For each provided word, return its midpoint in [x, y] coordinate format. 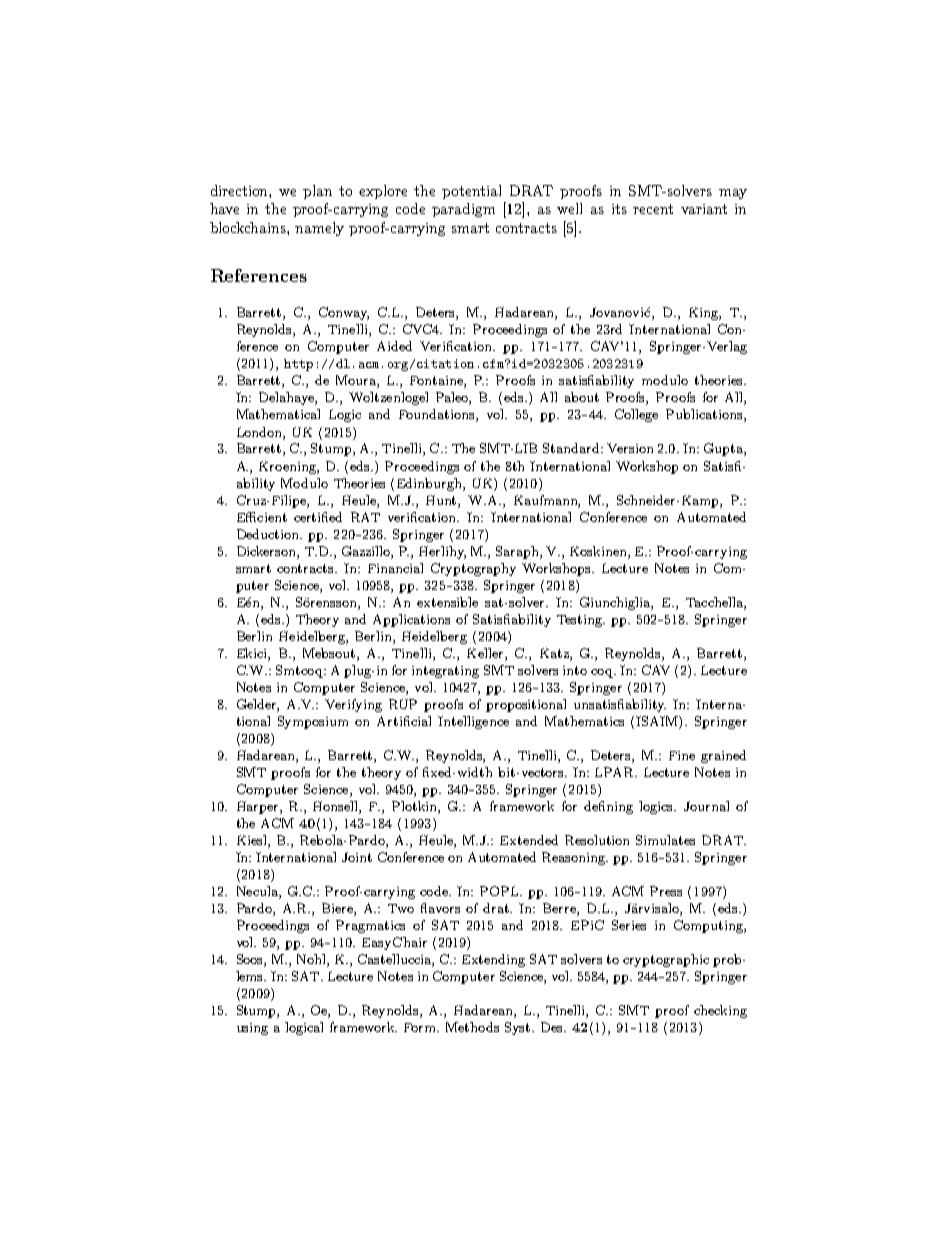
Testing [580, 621]
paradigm [463, 210]
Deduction [269, 534]
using [252, 1029]
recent [653, 209]
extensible [447, 602]
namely [319, 229]
